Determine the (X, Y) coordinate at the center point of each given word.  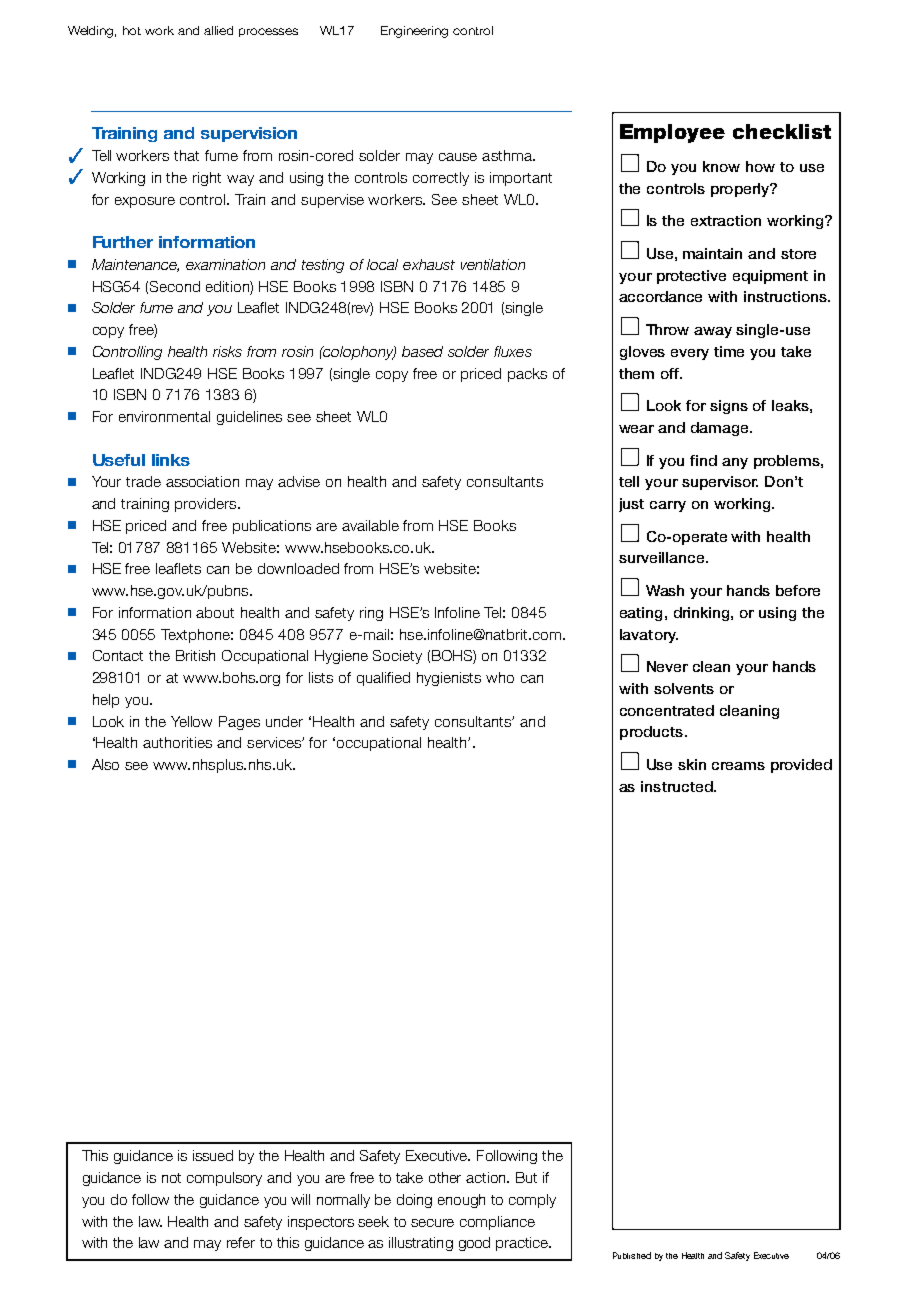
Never (667, 666)
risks (227, 351)
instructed (677, 786)
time (729, 351)
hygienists (449, 679)
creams (738, 766)
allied (218, 30)
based (422, 351)
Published (632, 1255)
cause (458, 157)
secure (432, 1223)
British (195, 655)
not (171, 1178)
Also (105, 764)
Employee (672, 133)
